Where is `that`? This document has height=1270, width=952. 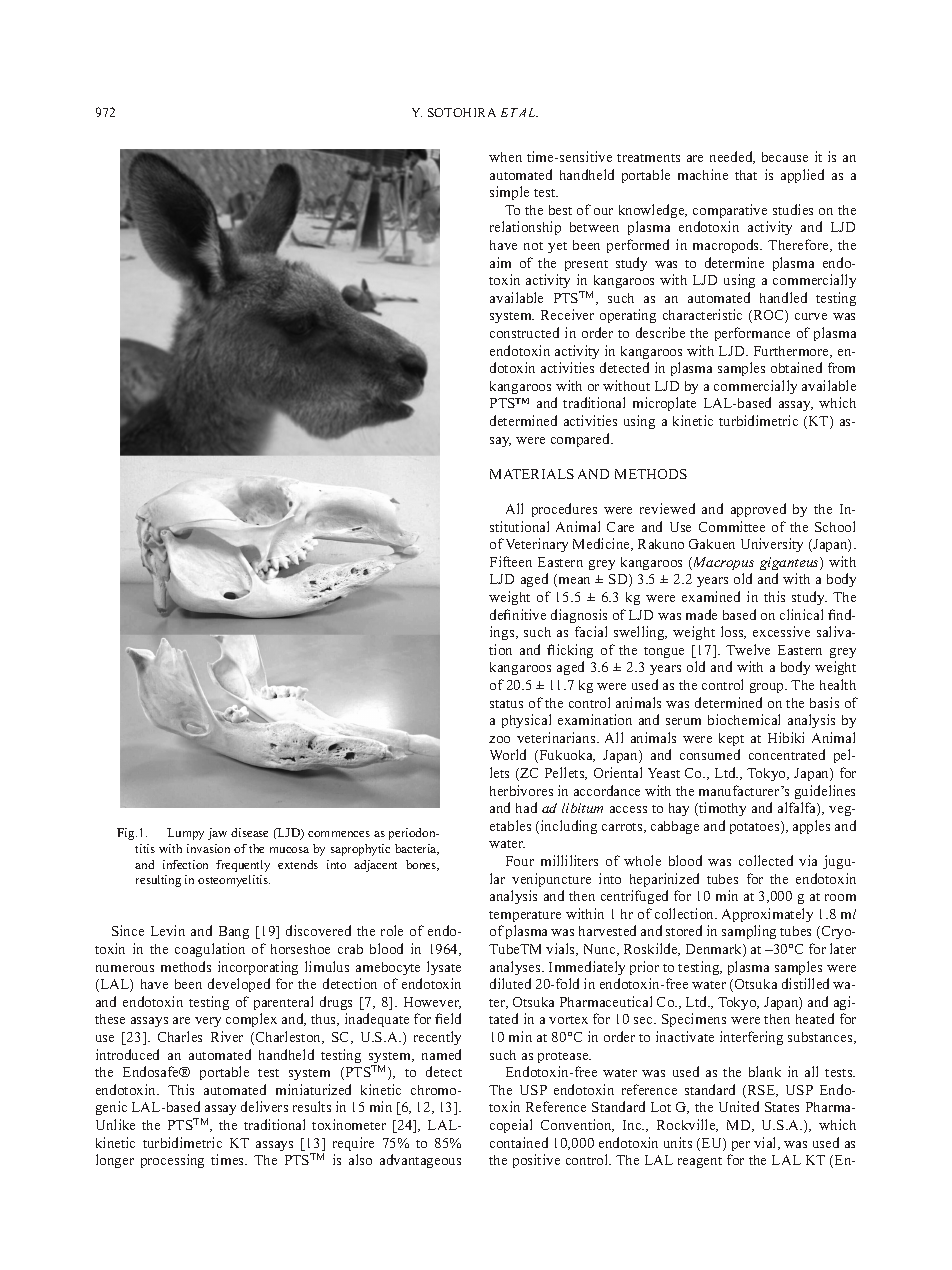
that is located at coordinates (746, 175).
